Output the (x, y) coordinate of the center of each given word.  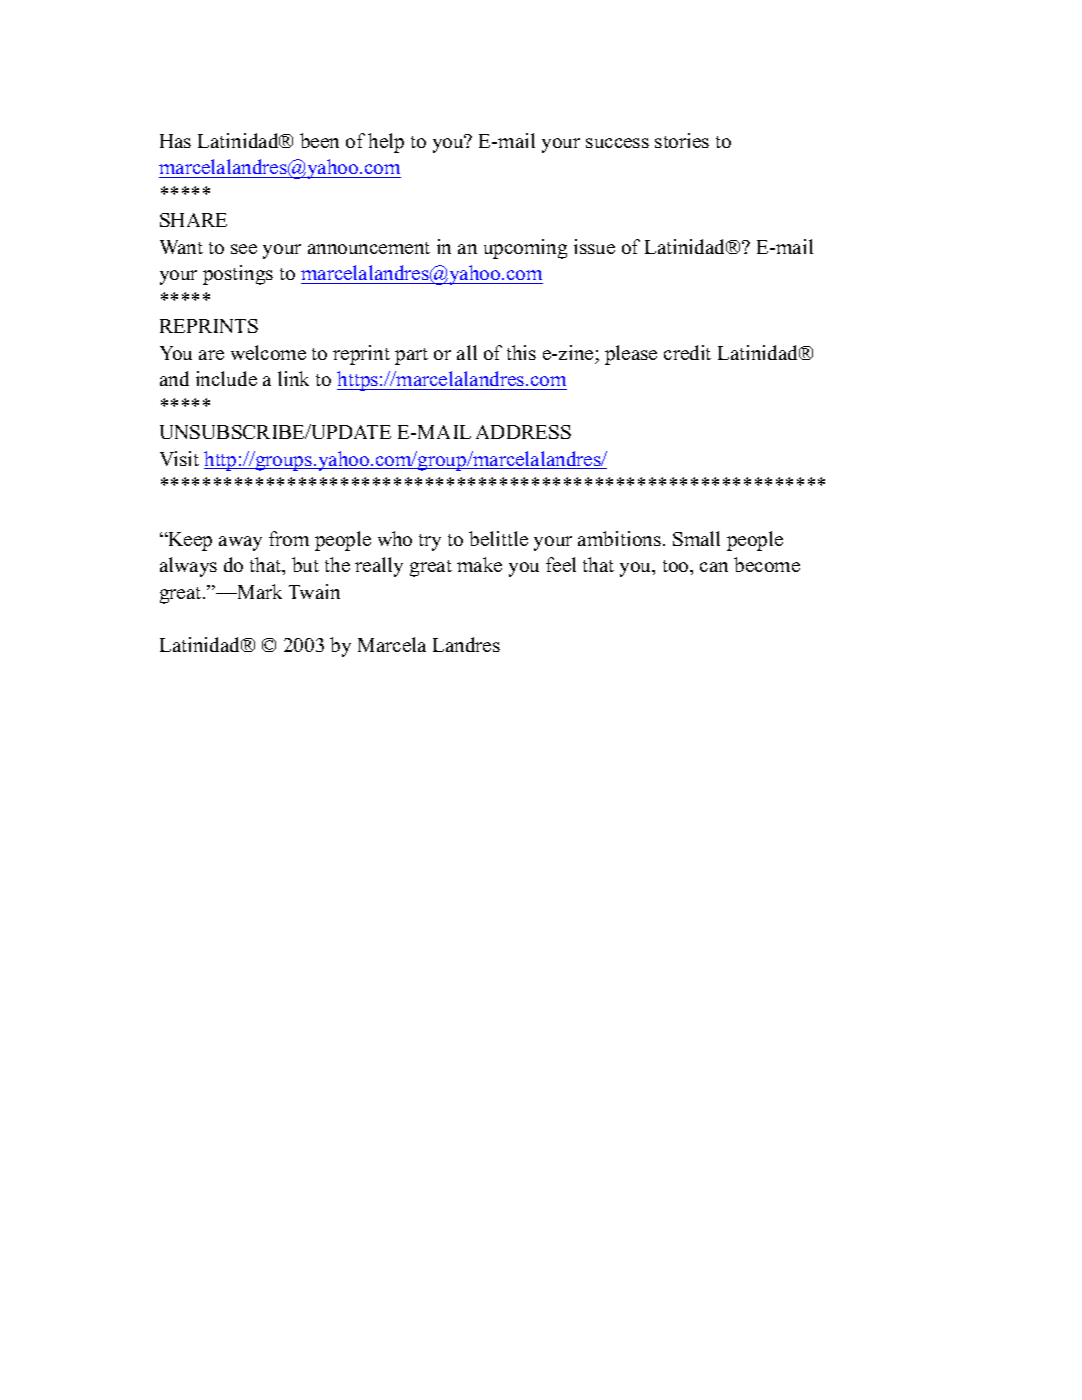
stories (682, 140)
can (714, 567)
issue (594, 246)
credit (687, 352)
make (479, 564)
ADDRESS (523, 432)
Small (696, 538)
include (226, 378)
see (244, 249)
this (521, 352)
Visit (179, 458)
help (386, 143)
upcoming (525, 249)
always (188, 567)
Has (175, 141)
